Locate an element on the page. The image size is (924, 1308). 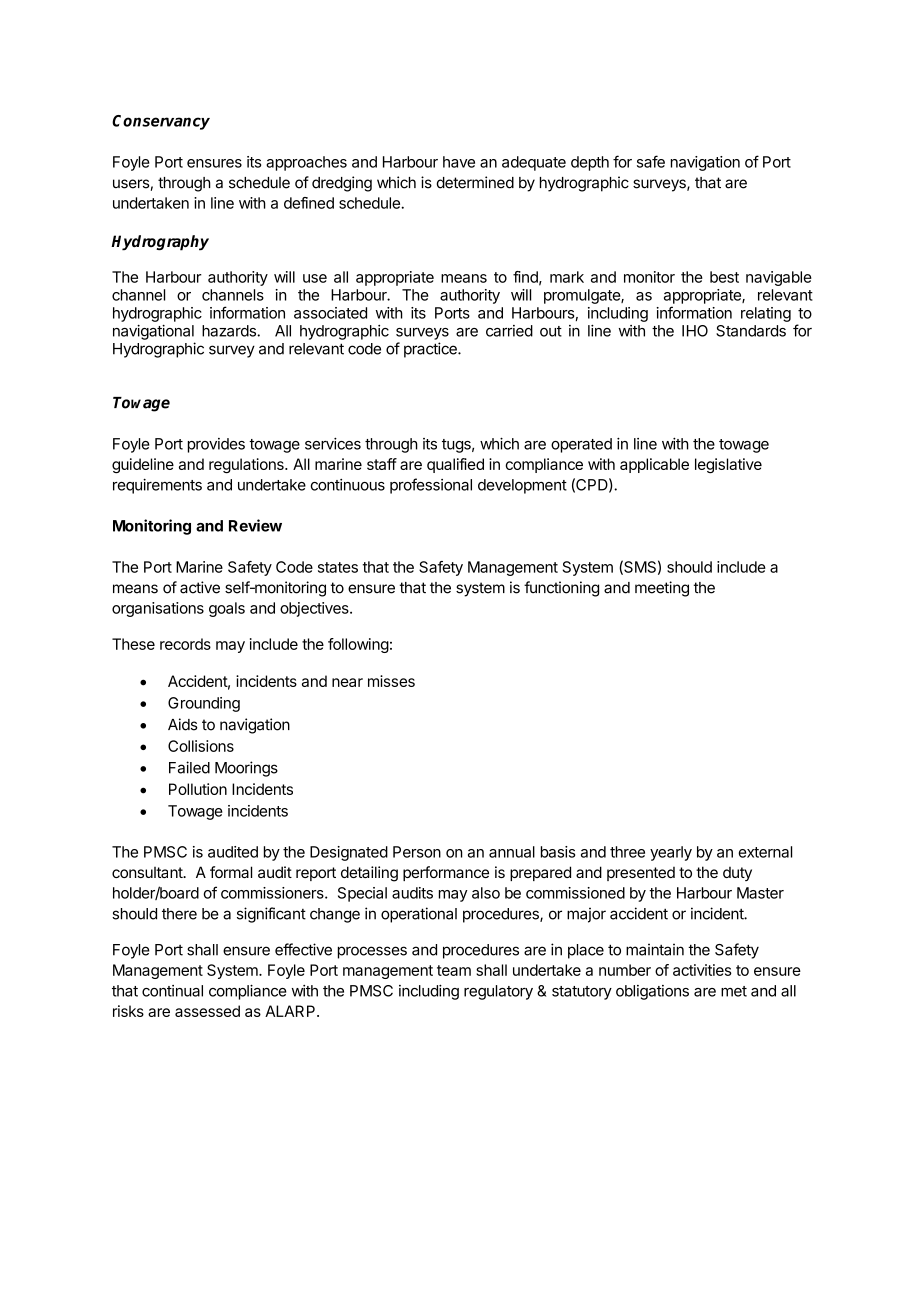
meeting is located at coordinates (662, 589).
